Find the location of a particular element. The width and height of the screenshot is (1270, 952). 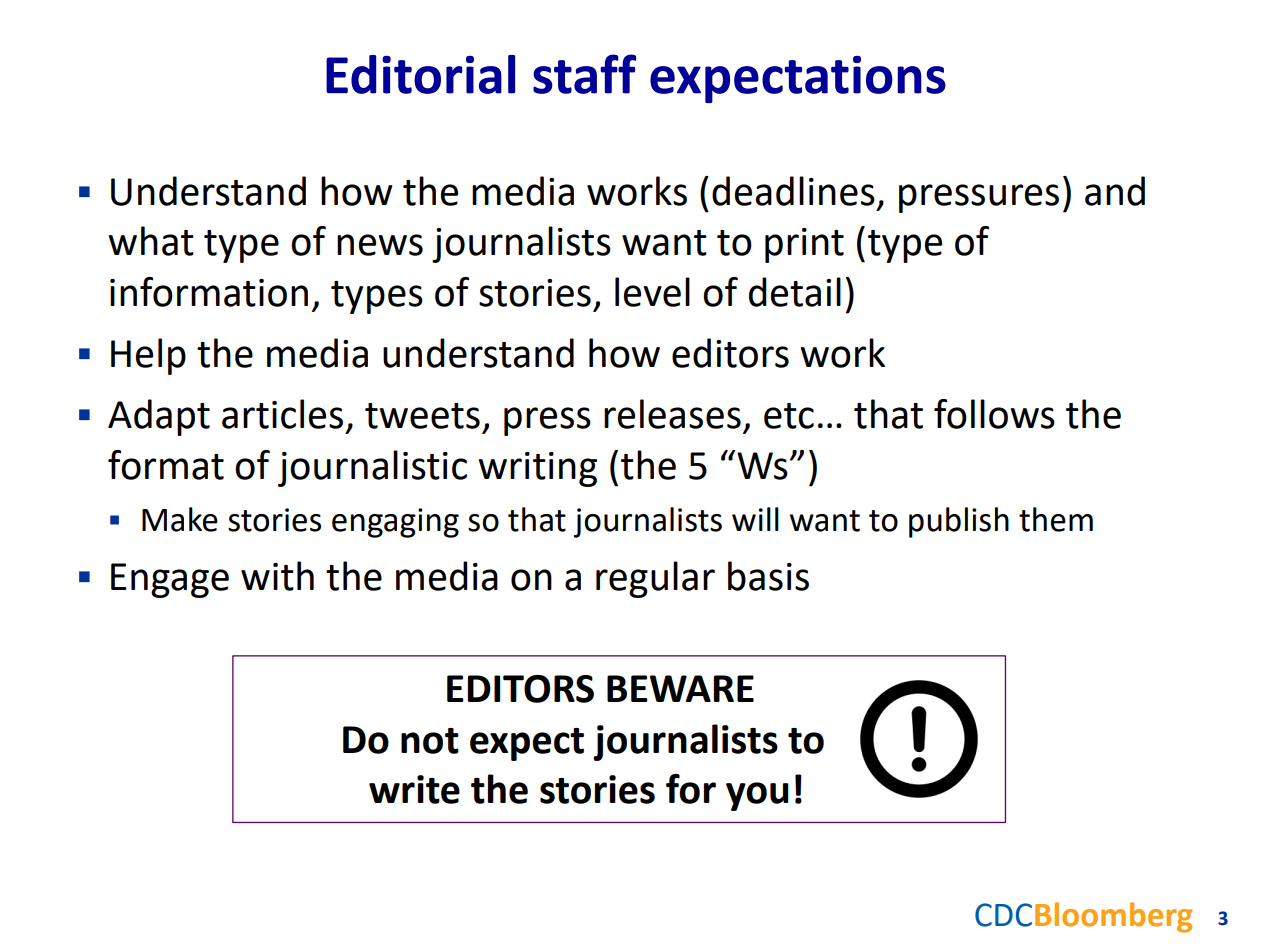

level is located at coordinates (652, 292).
